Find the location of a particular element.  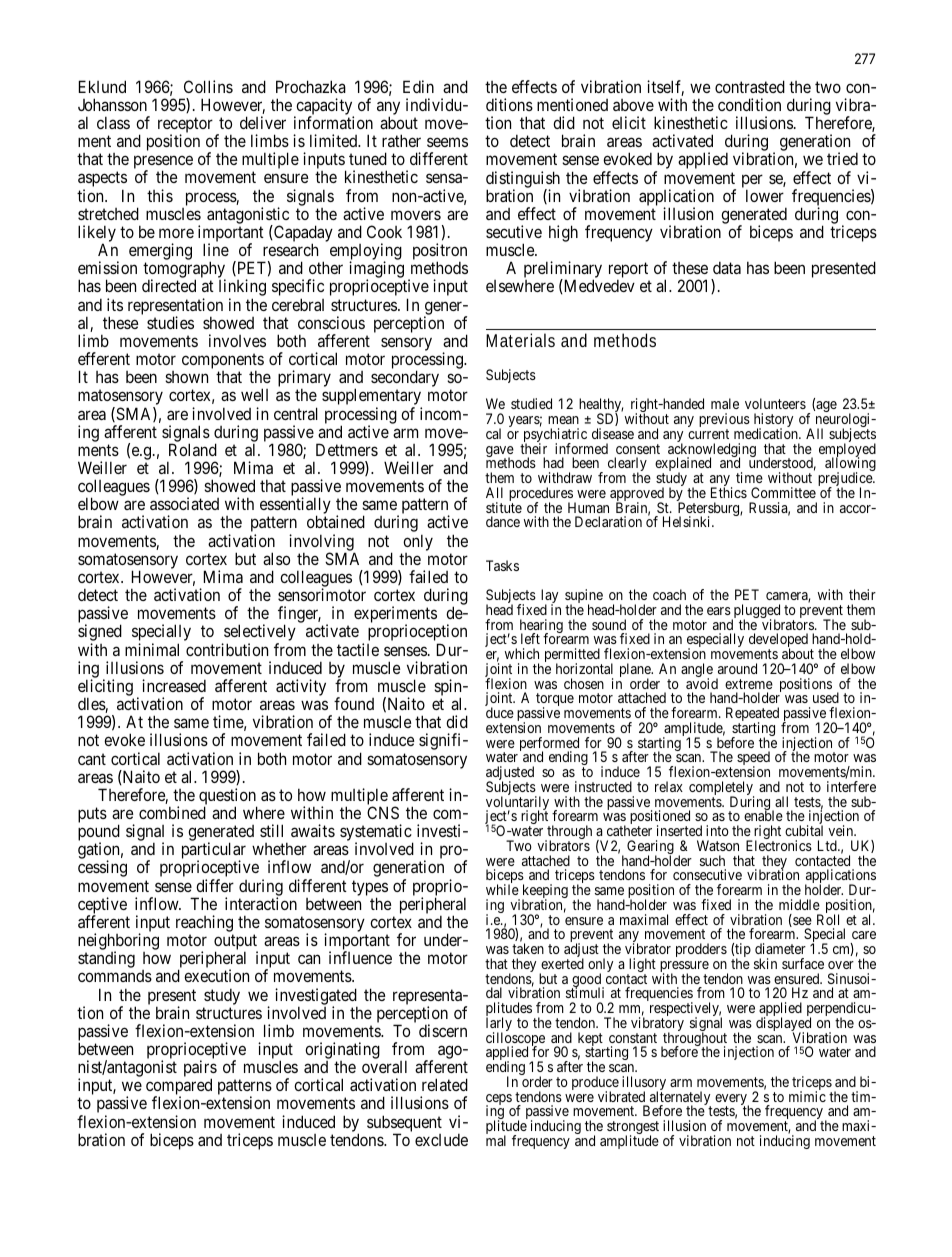

Tasks is located at coordinates (502, 565).
